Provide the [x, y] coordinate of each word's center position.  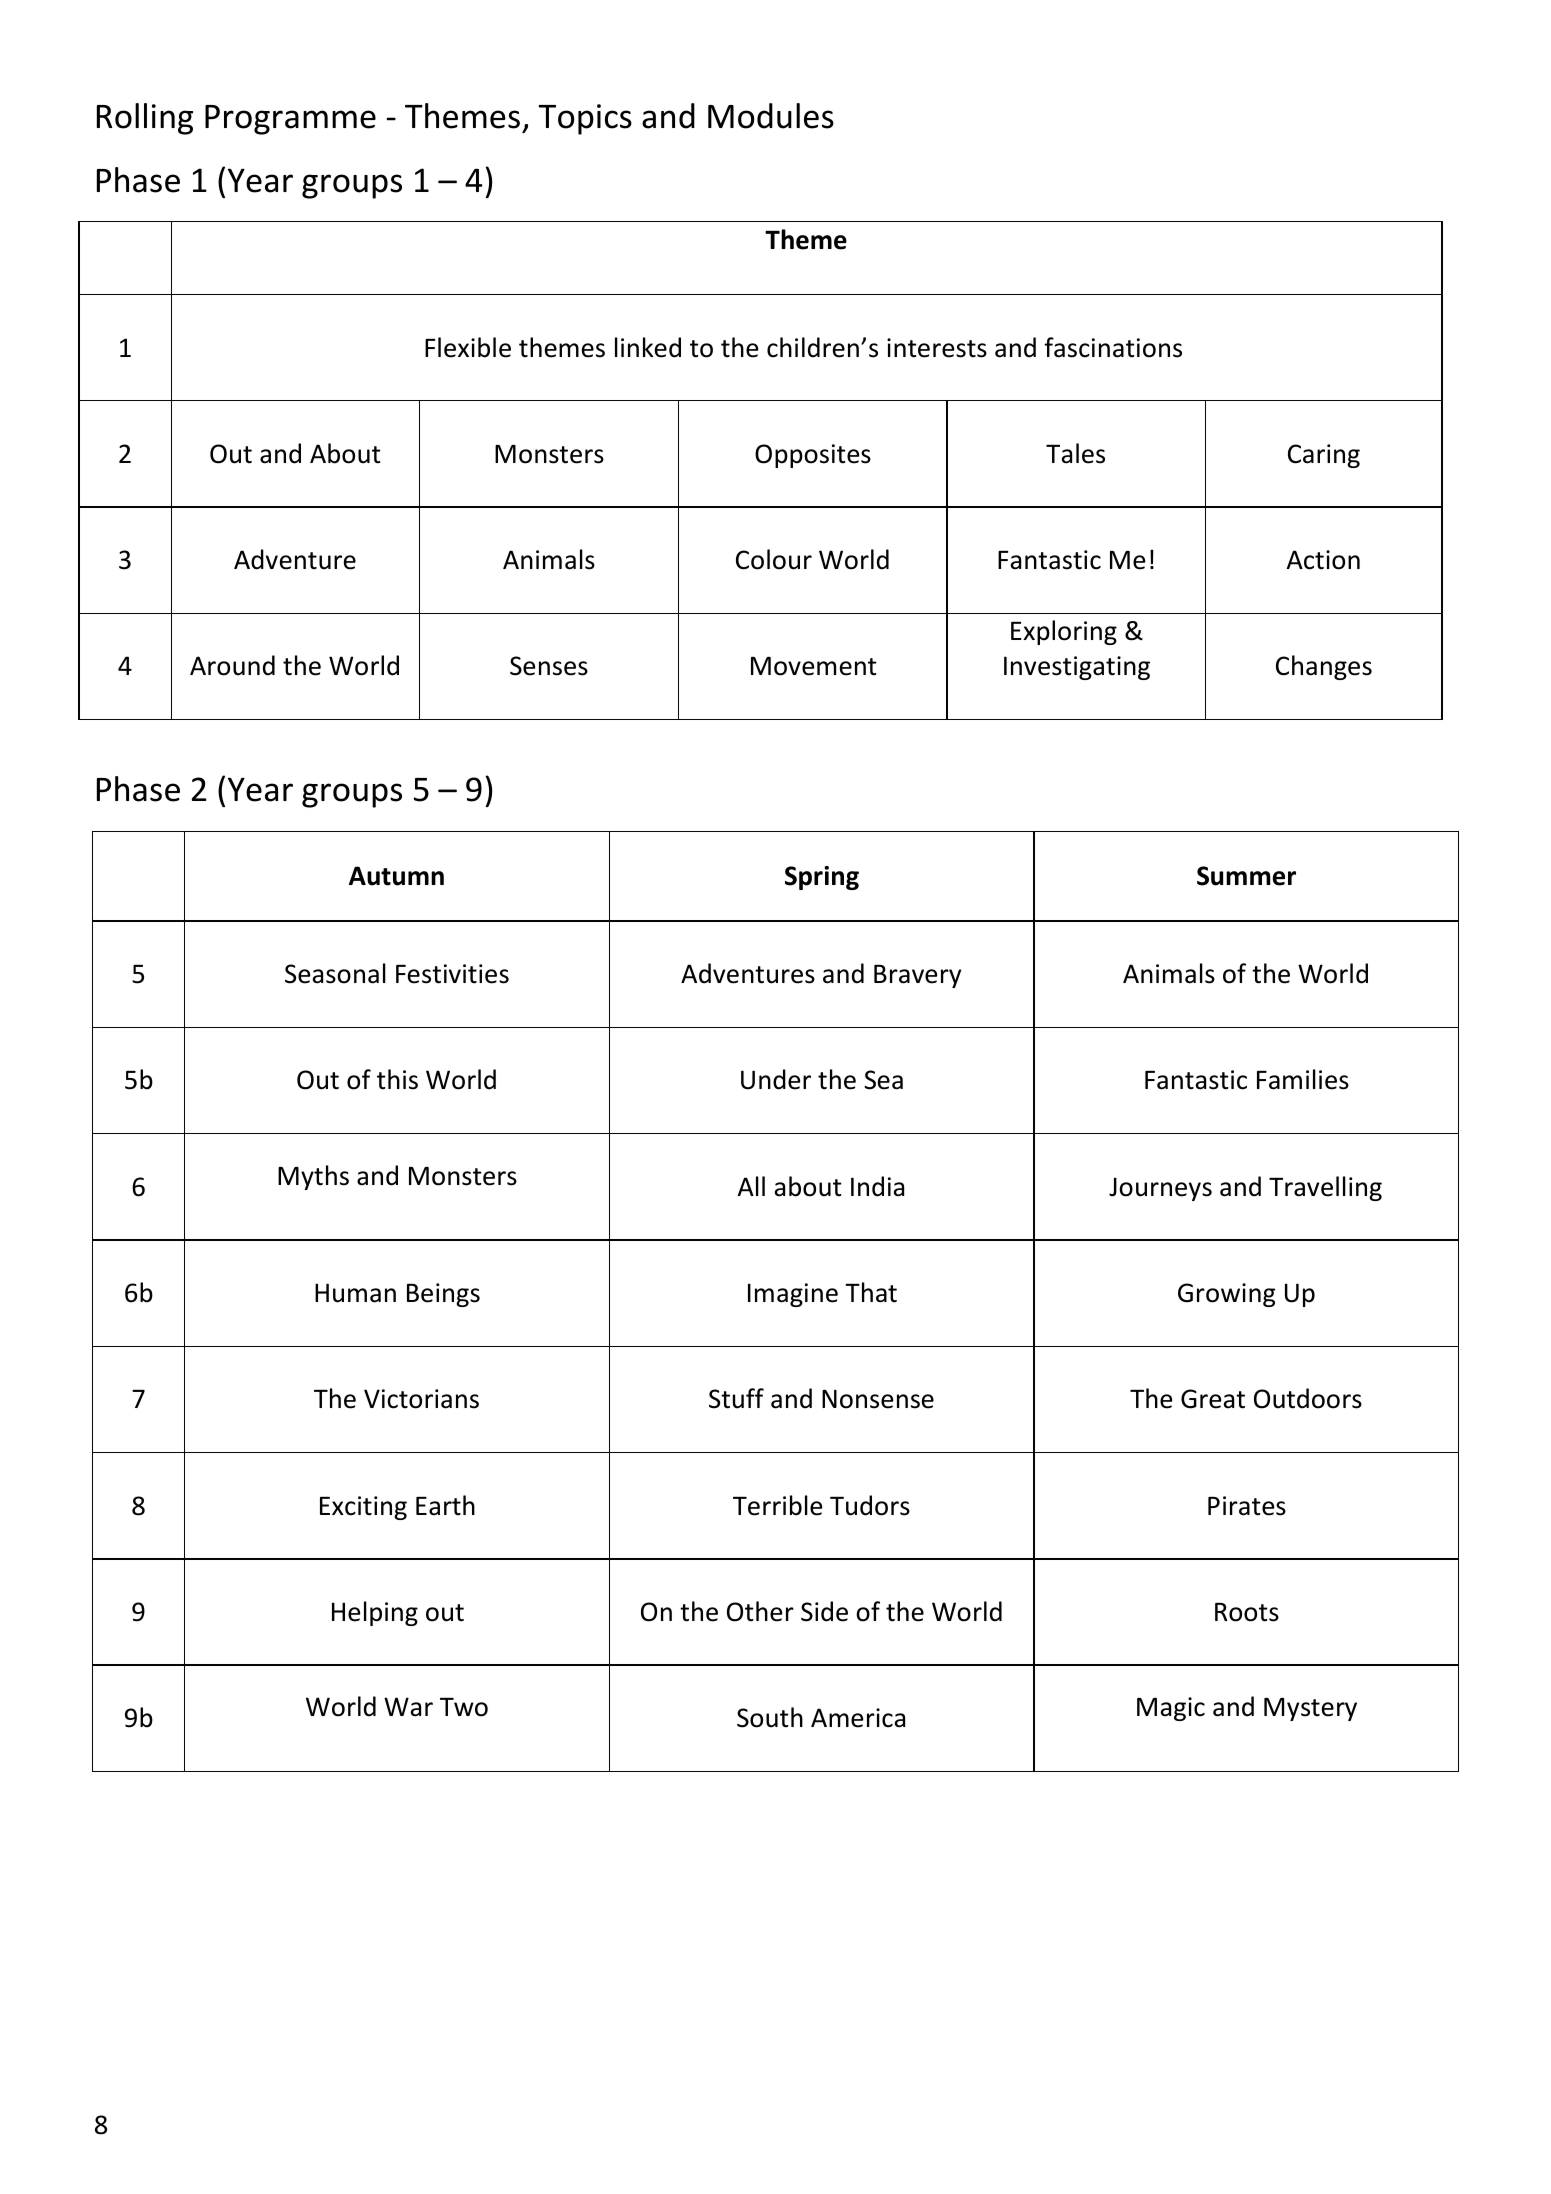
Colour [774, 559]
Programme [290, 120]
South [770, 1717]
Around [232, 665]
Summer [1246, 876]
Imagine [793, 1295]
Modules [771, 116]
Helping [375, 1613]
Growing [1226, 1295]
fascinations [1113, 347]
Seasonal [335, 973]
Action [1323, 560]
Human [355, 1293]
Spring [822, 878]
